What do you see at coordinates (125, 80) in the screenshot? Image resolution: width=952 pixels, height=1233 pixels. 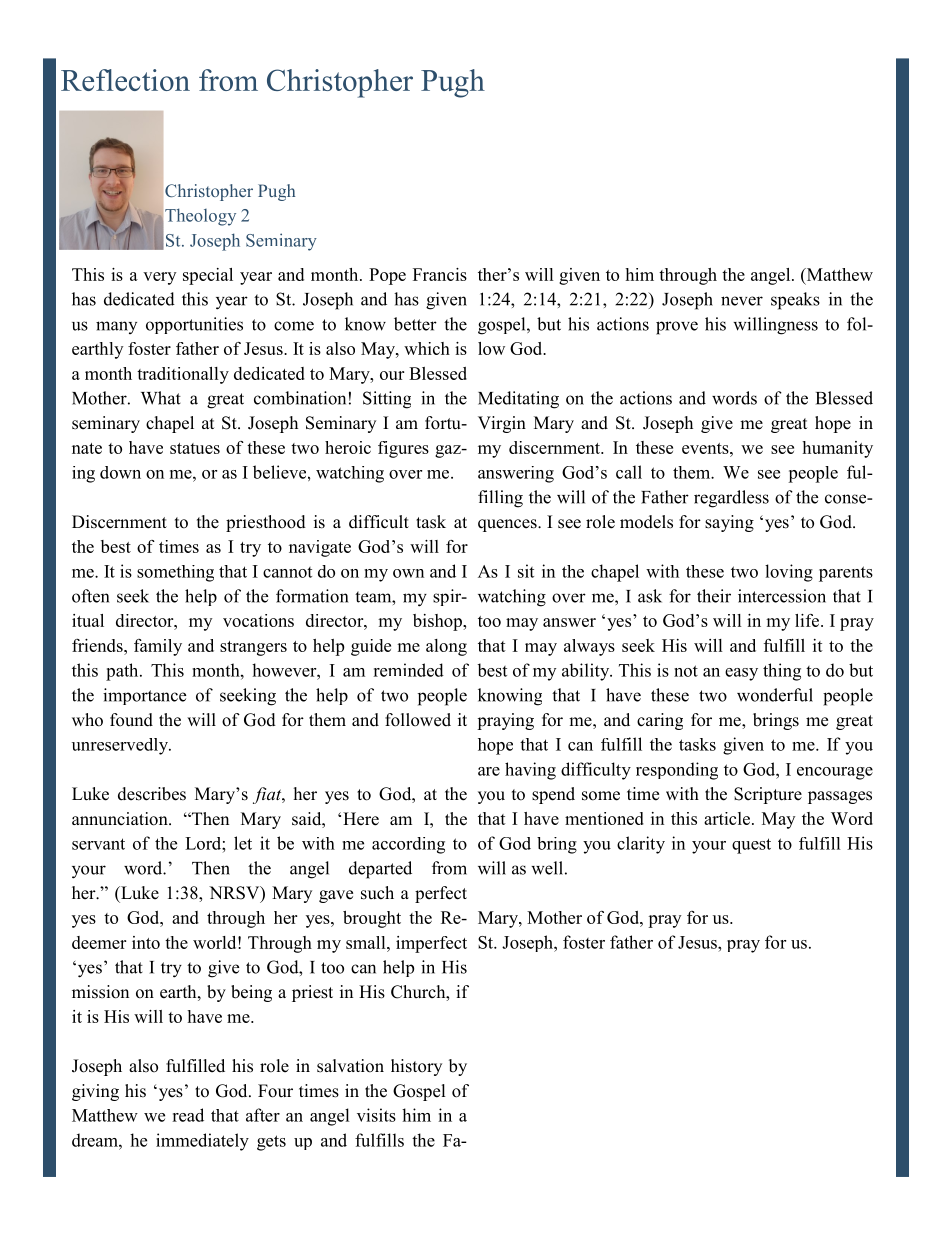 I see `Reflection` at bounding box center [125, 80].
